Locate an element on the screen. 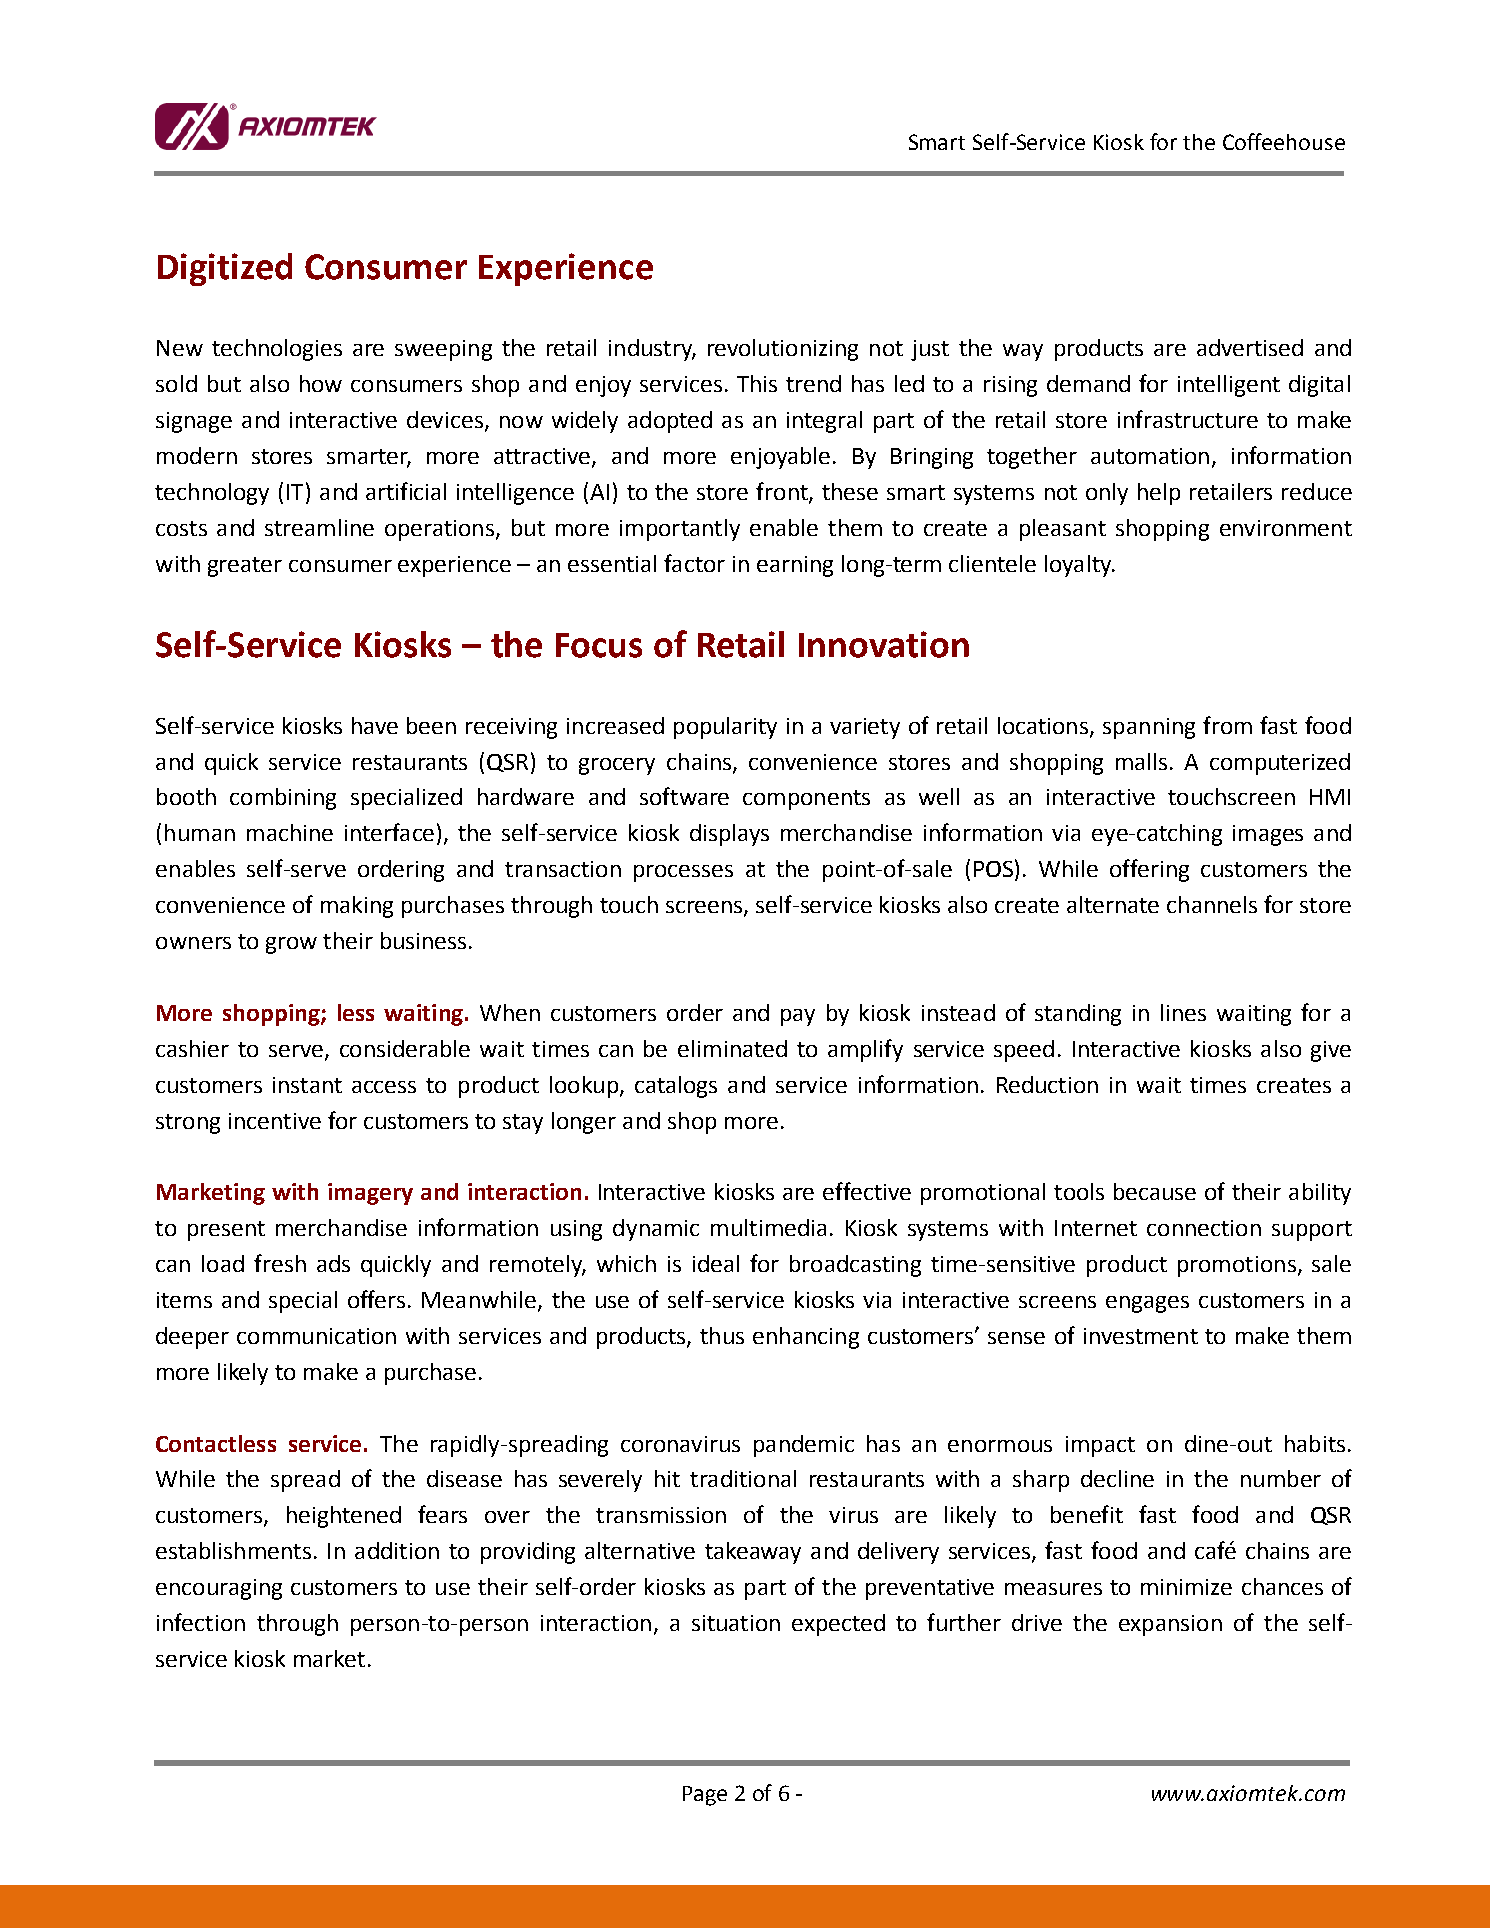 The width and height of the screenshot is (1490, 1928). because is located at coordinates (1155, 1191).
